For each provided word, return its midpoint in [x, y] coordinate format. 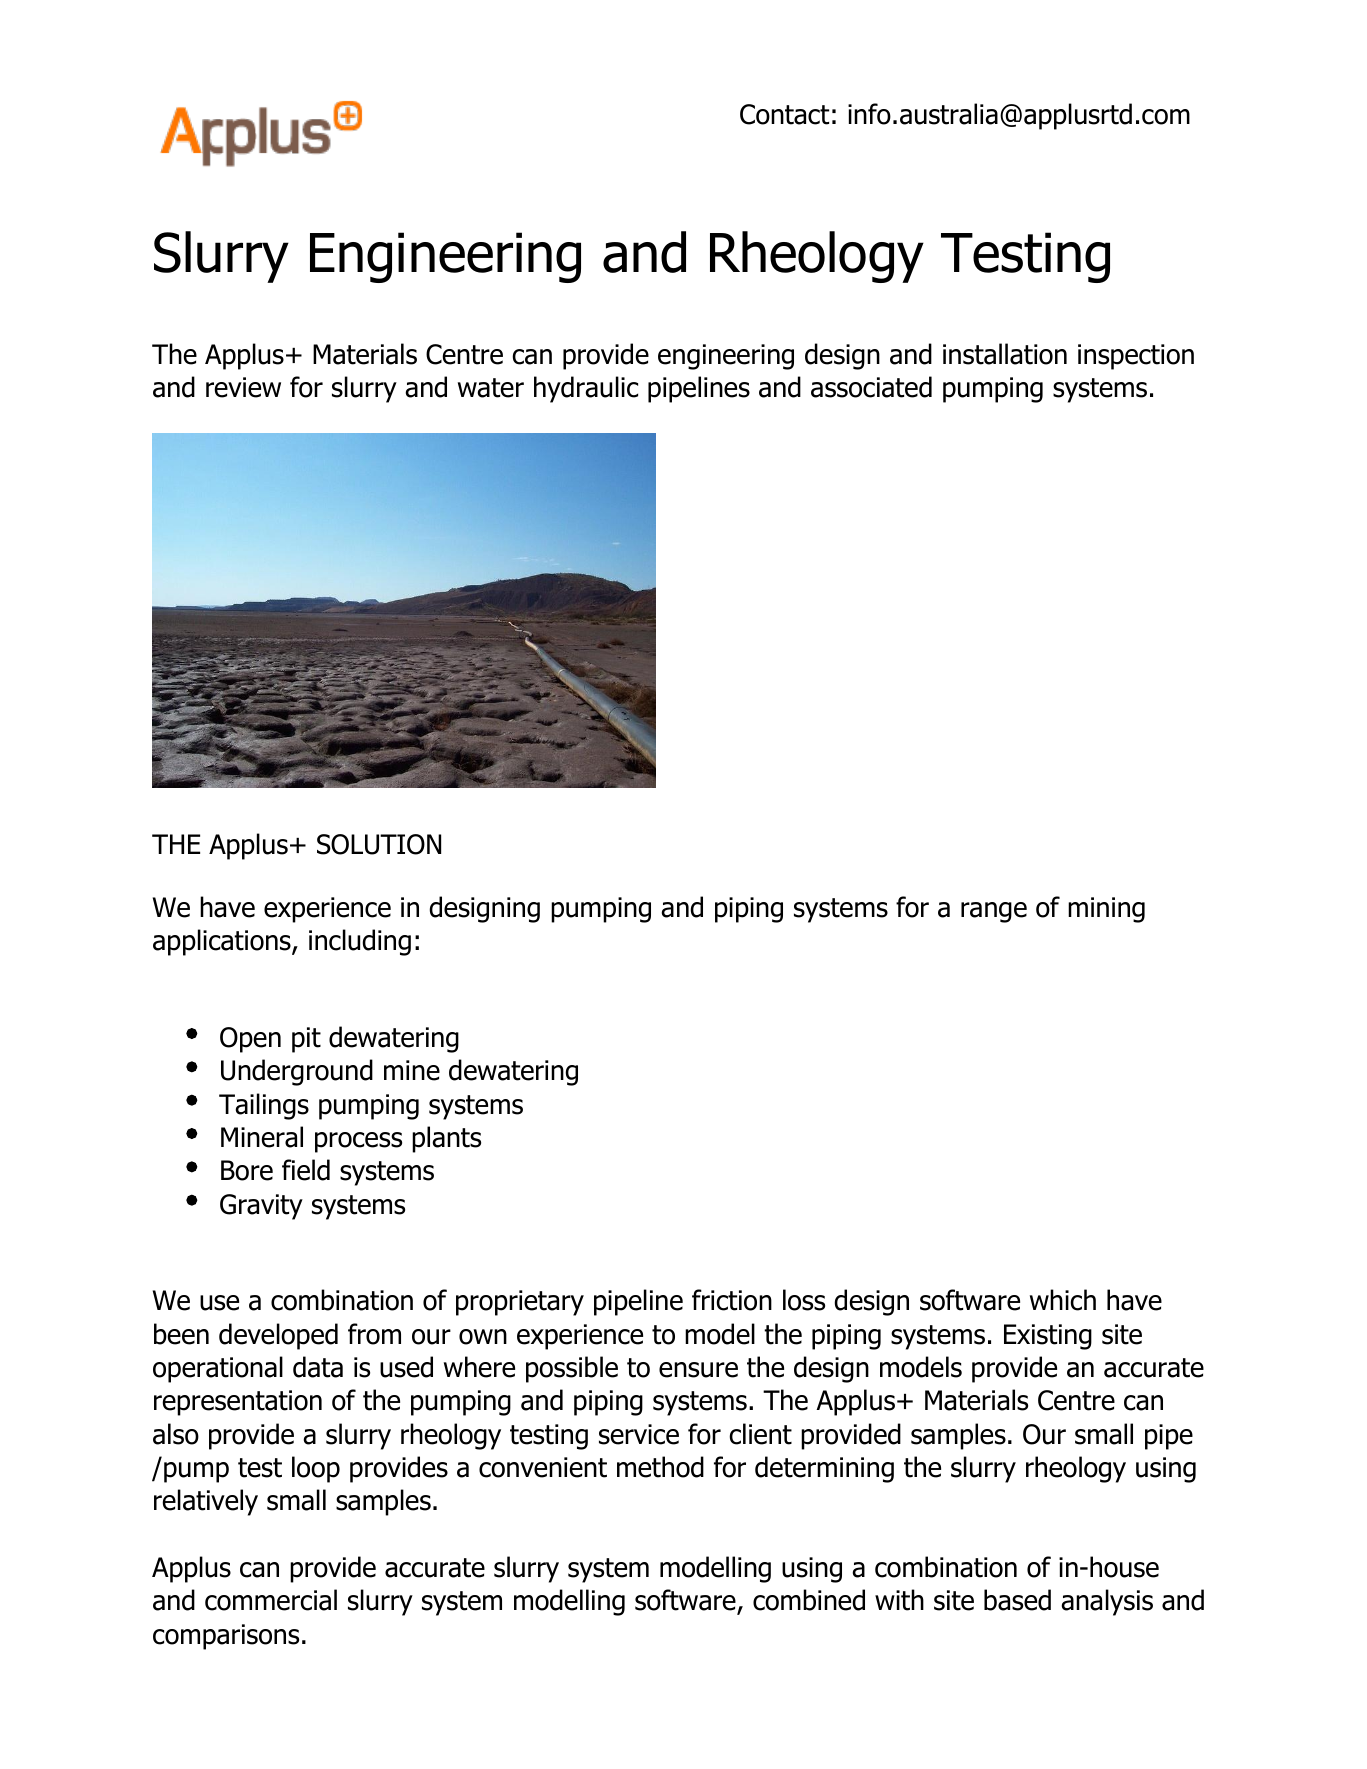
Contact [784, 114]
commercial [271, 1600]
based [1017, 1600]
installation [1005, 354]
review [243, 387]
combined [809, 1600]
